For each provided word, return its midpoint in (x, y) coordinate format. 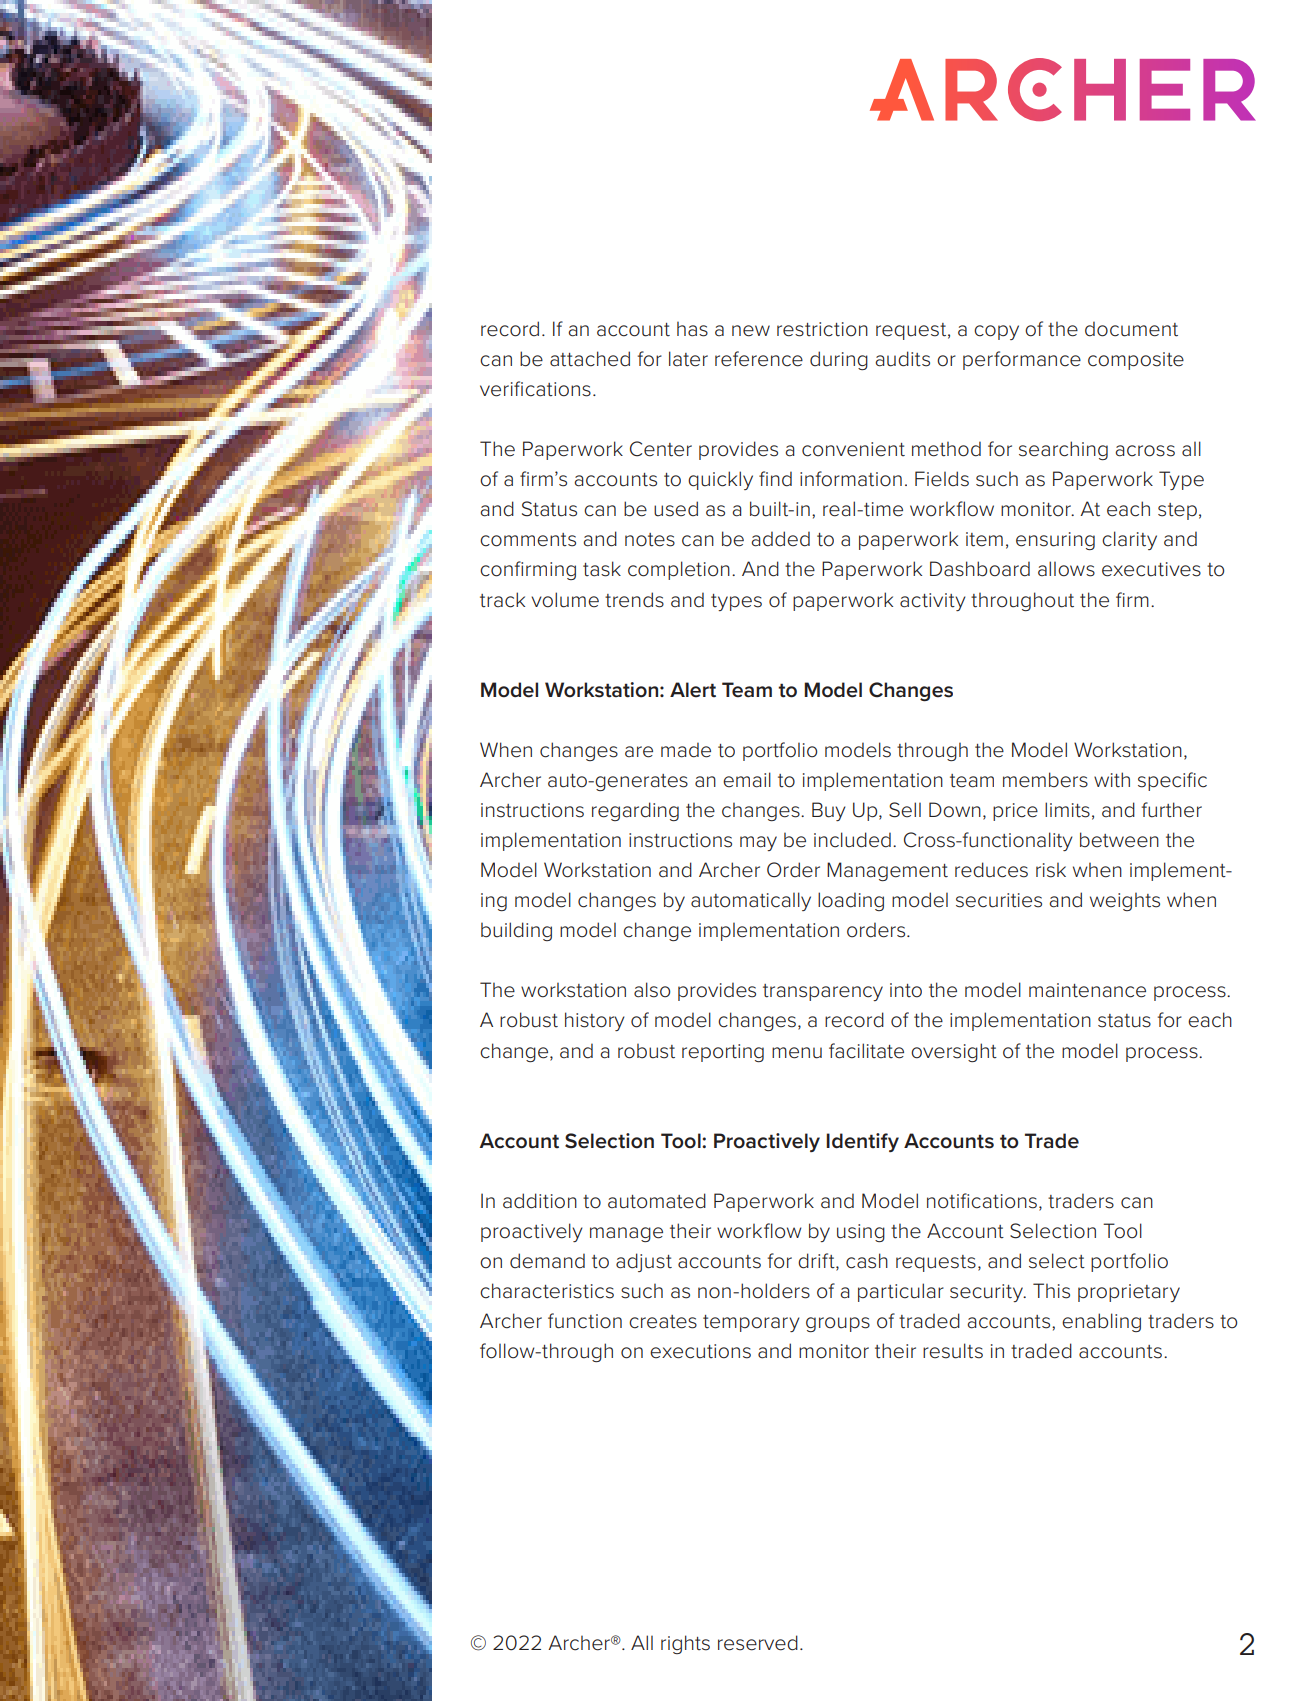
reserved (758, 1643)
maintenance (1087, 990)
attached (590, 359)
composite (1136, 361)
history (595, 1021)
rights (685, 1644)
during (839, 360)
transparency (823, 992)
